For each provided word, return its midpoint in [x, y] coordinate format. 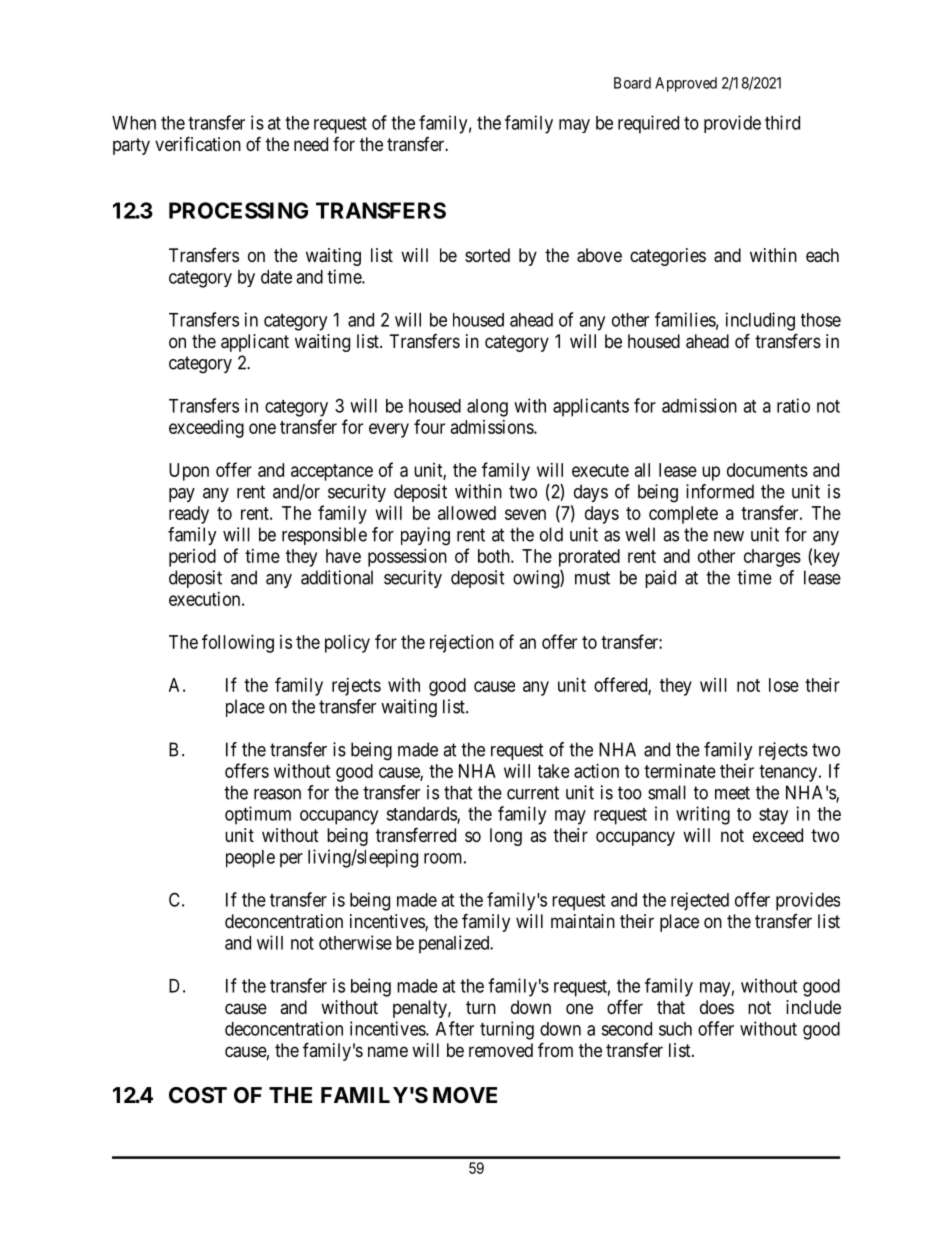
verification [198, 144]
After [455, 1028]
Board [632, 83]
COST [198, 1095]
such [675, 1029]
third [782, 122]
